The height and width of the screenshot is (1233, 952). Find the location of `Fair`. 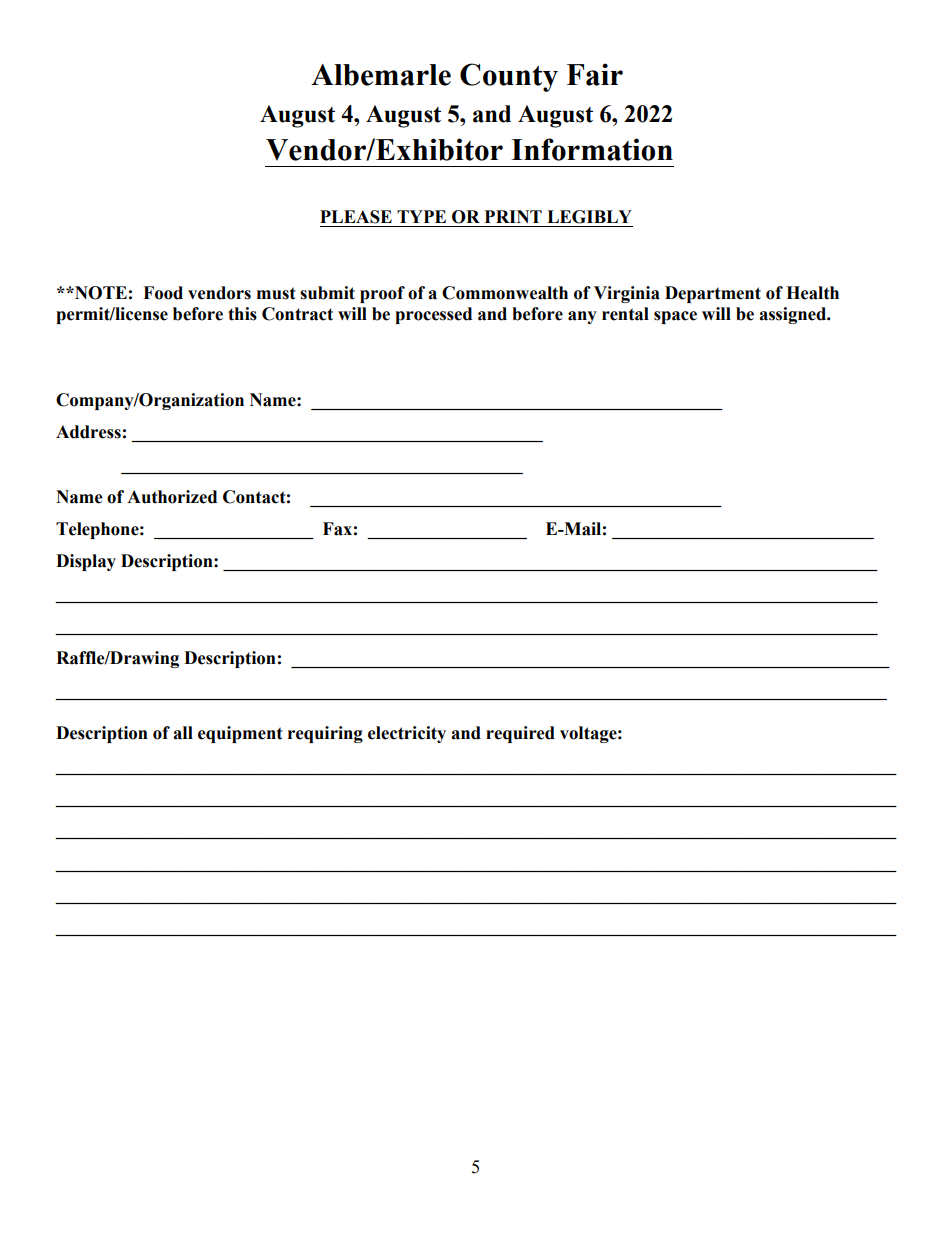

Fair is located at coordinates (595, 74).
